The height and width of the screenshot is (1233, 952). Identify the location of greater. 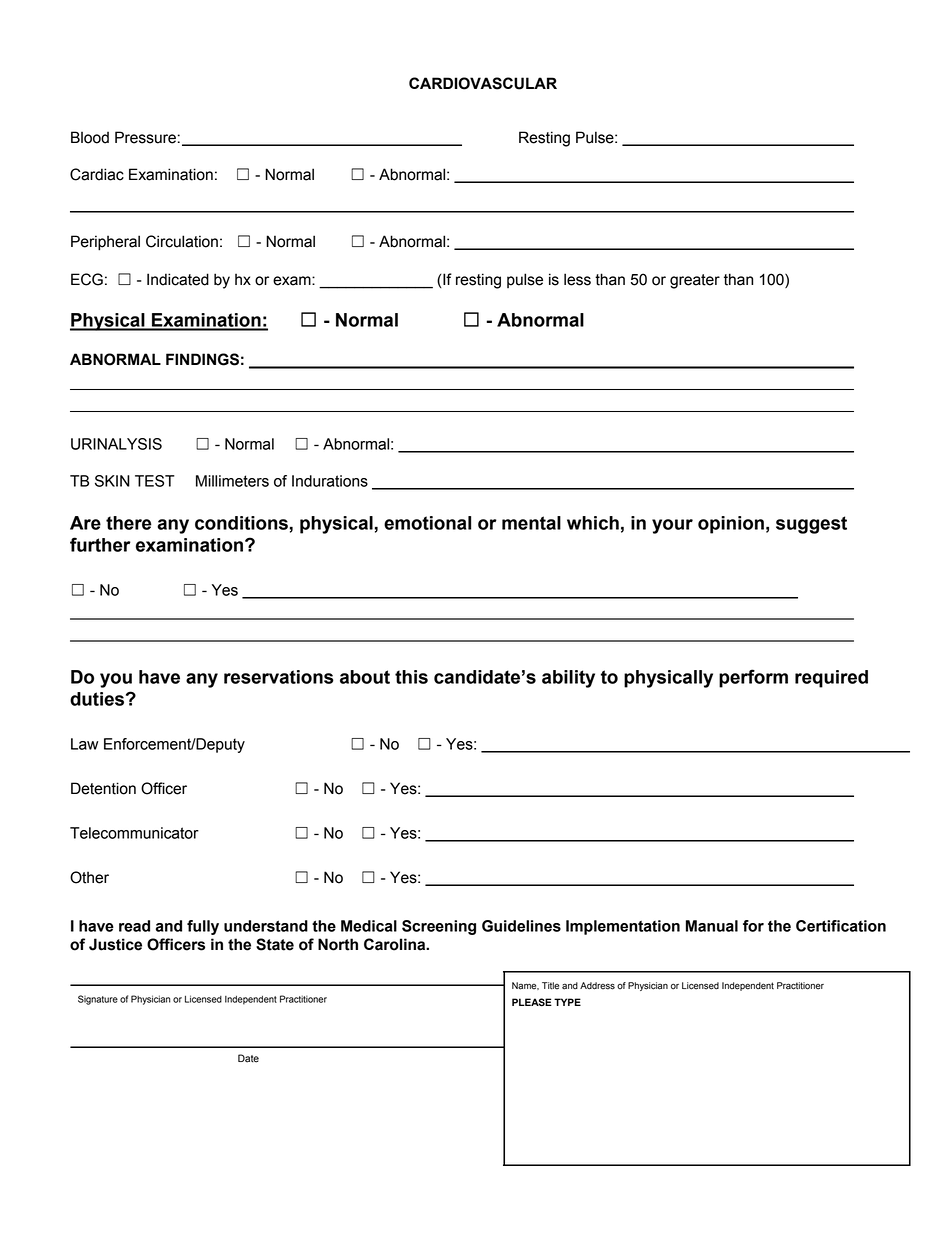
(695, 281).
